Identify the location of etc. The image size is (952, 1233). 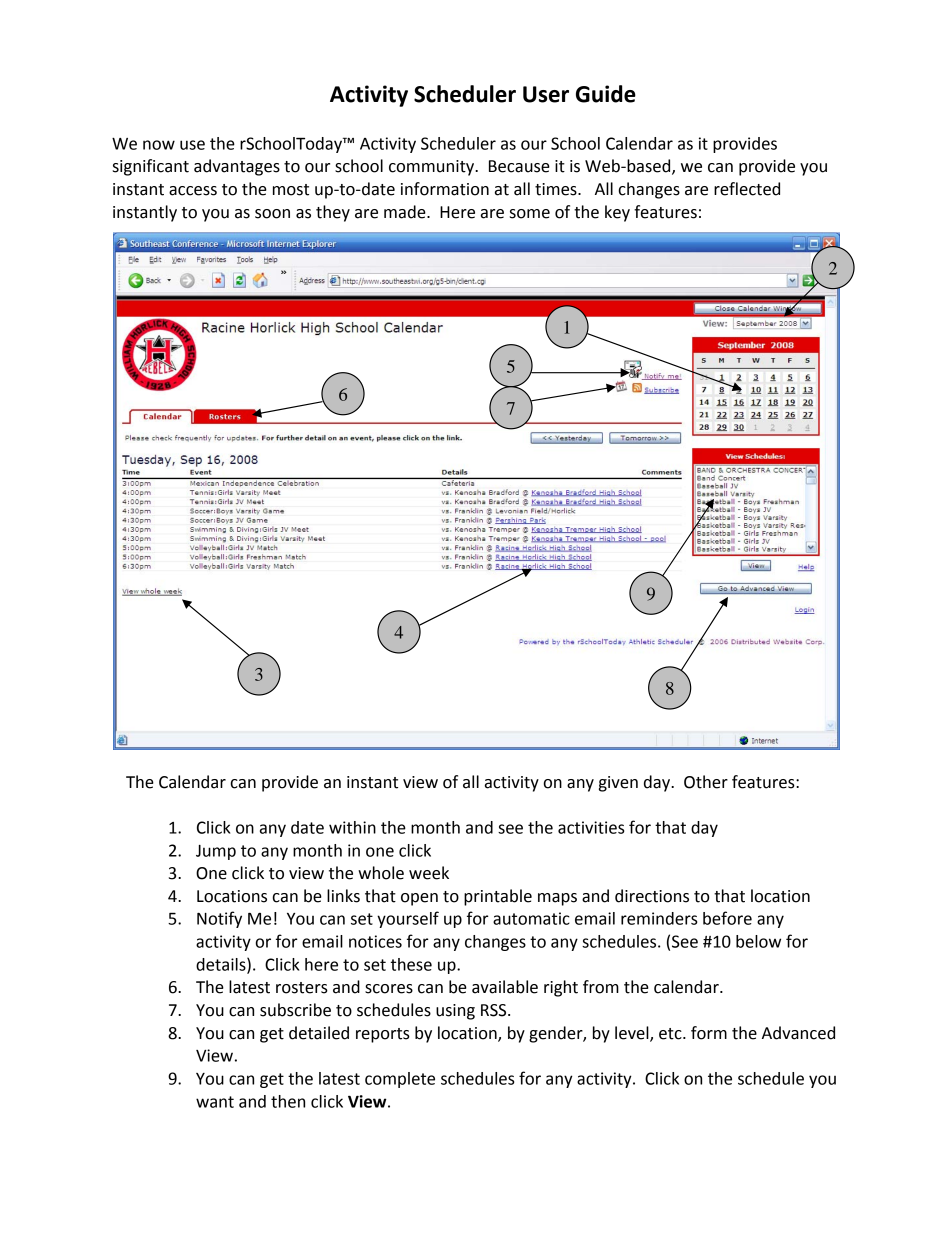
(671, 1034).
